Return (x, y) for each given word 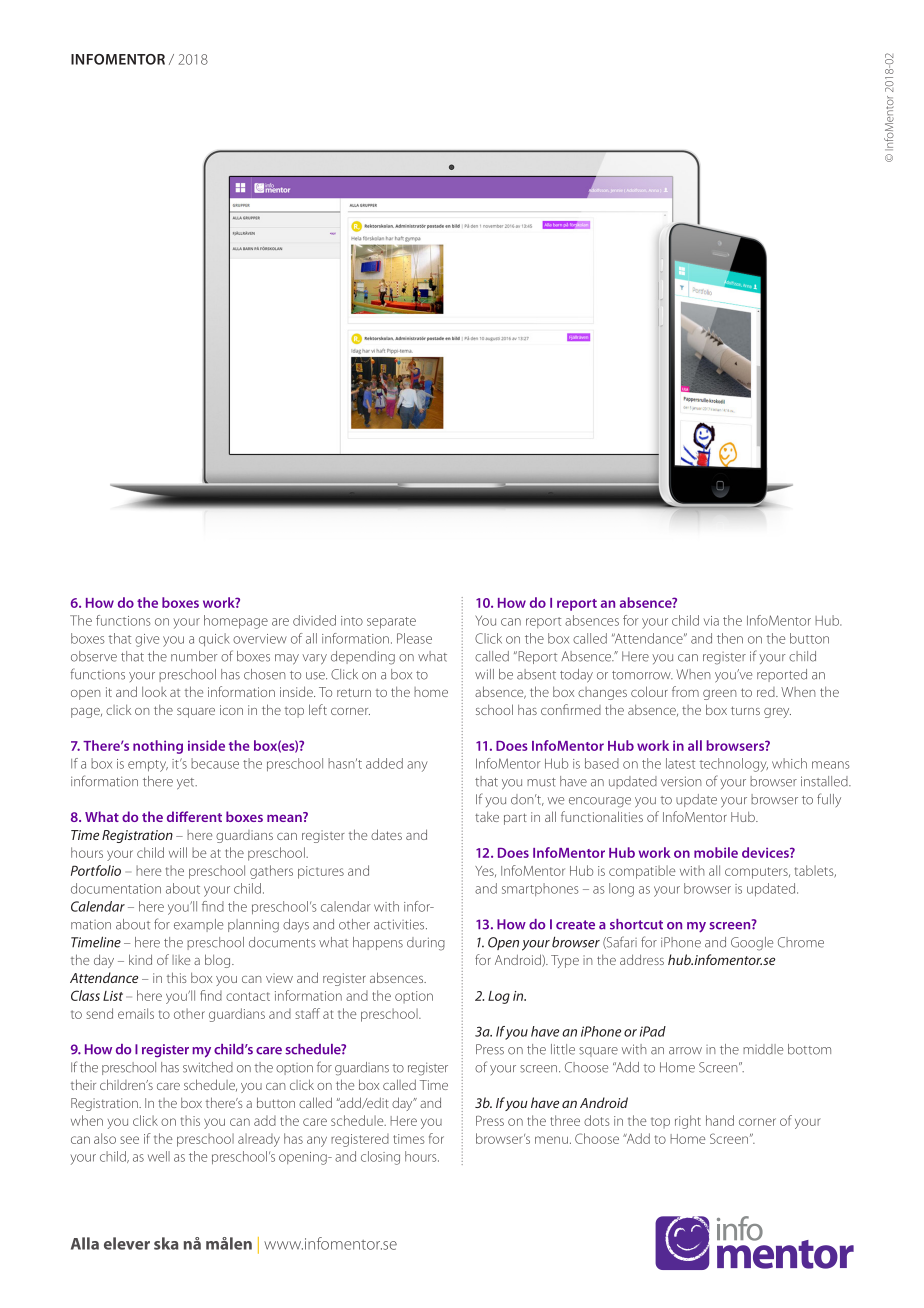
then (730, 638)
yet (187, 784)
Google (752, 944)
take (487, 817)
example (198, 925)
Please (414, 638)
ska (166, 1243)
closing (380, 1158)
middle (763, 1049)
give (147, 640)
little (563, 1049)
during (426, 944)
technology (734, 765)
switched (208, 1067)
